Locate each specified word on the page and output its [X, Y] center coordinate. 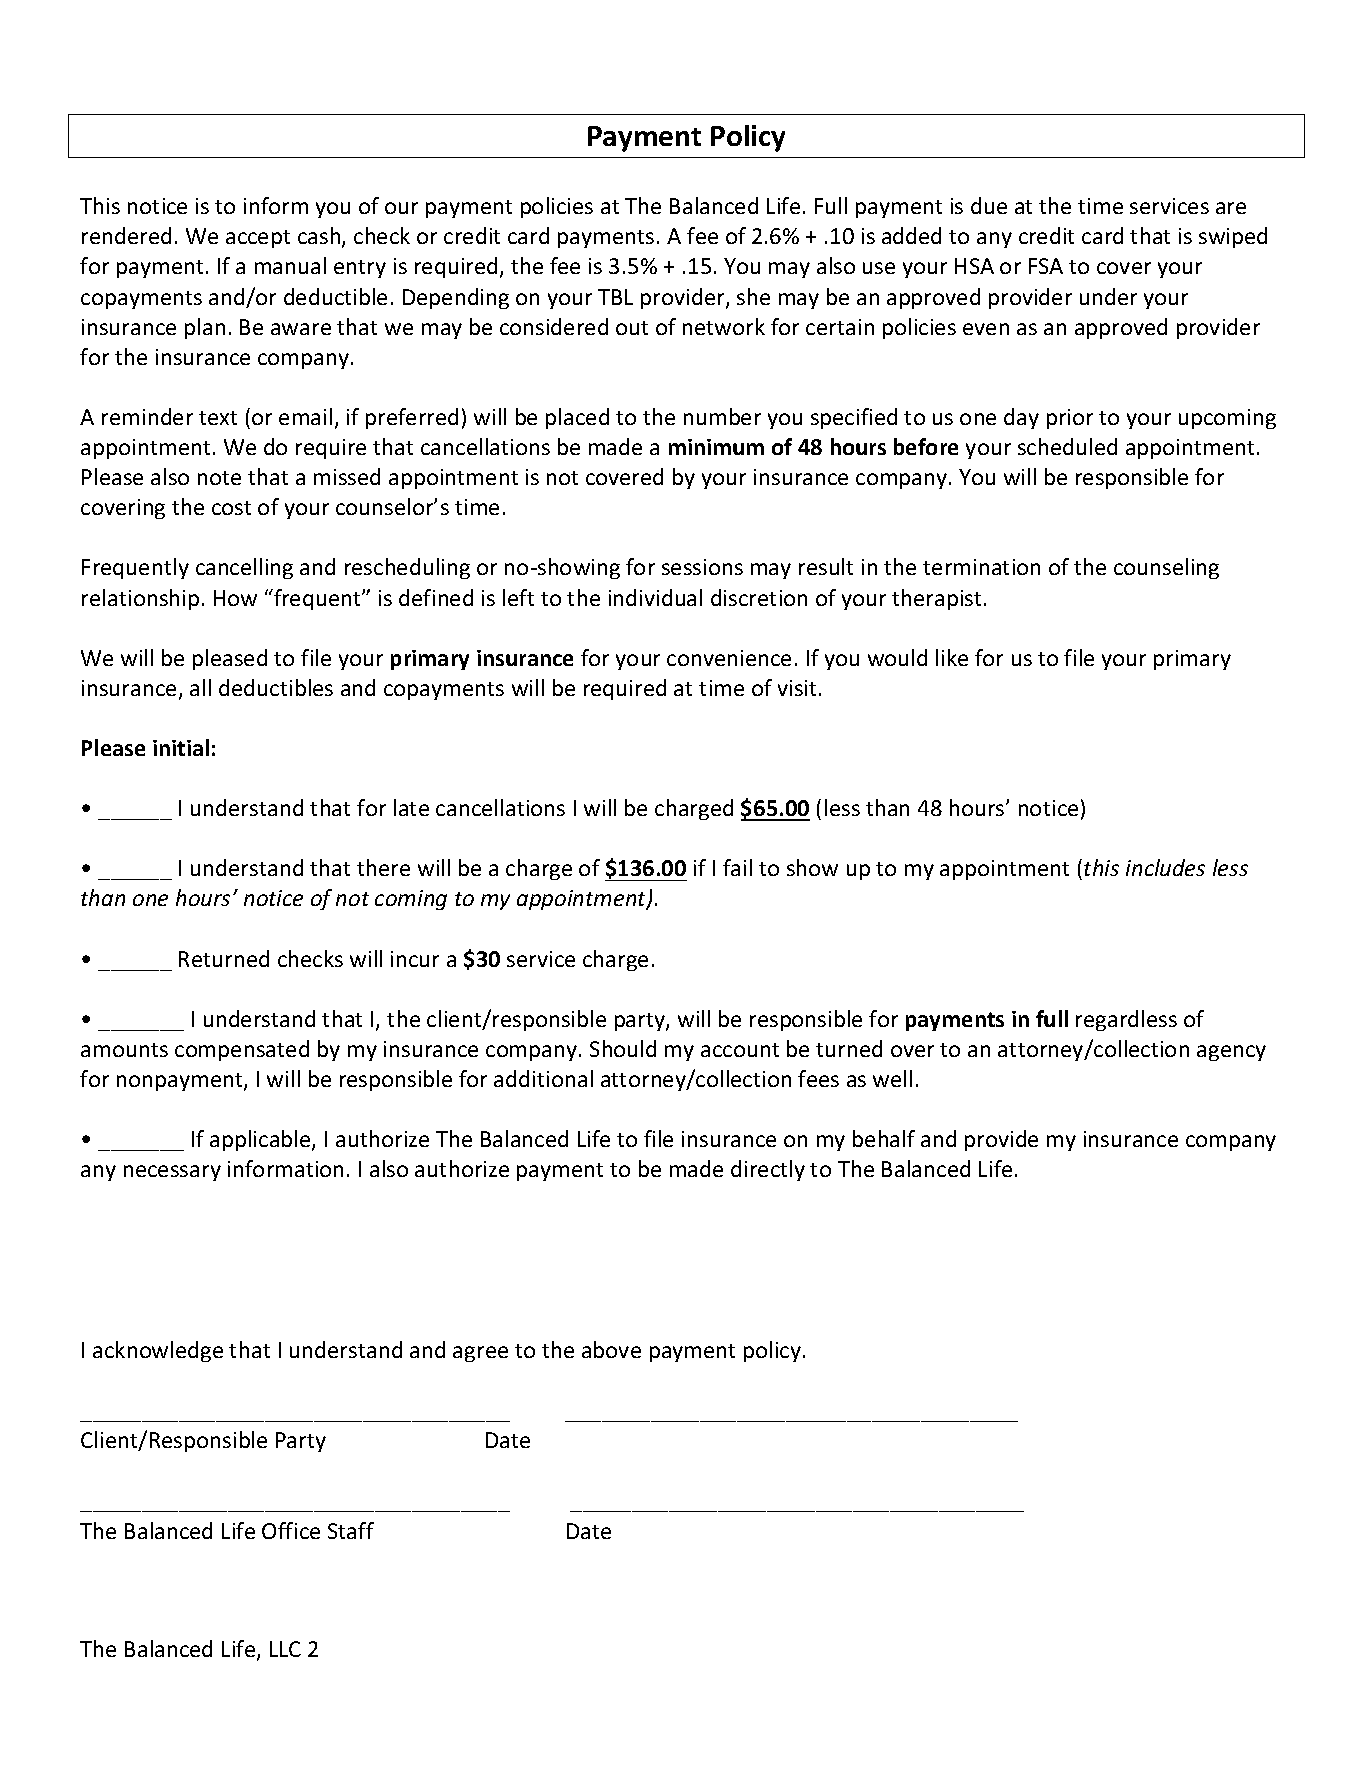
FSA [1046, 266]
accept [258, 239]
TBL [615, 297]
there [383, 867]
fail [737, 867]
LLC [285, 1649]
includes [1165, 867]
